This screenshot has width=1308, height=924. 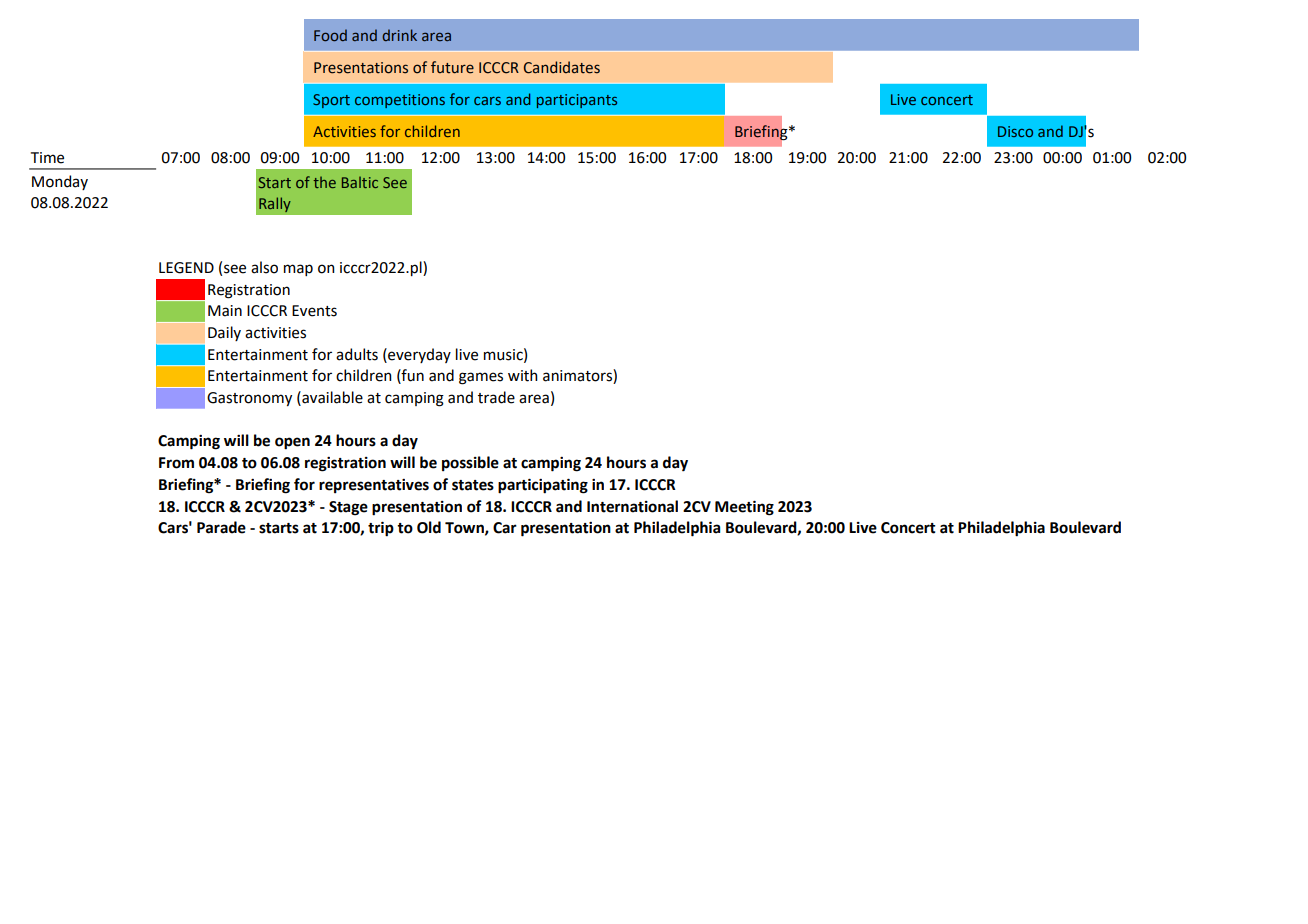 I want to click on Candidates, so click(x=562, y=67).
